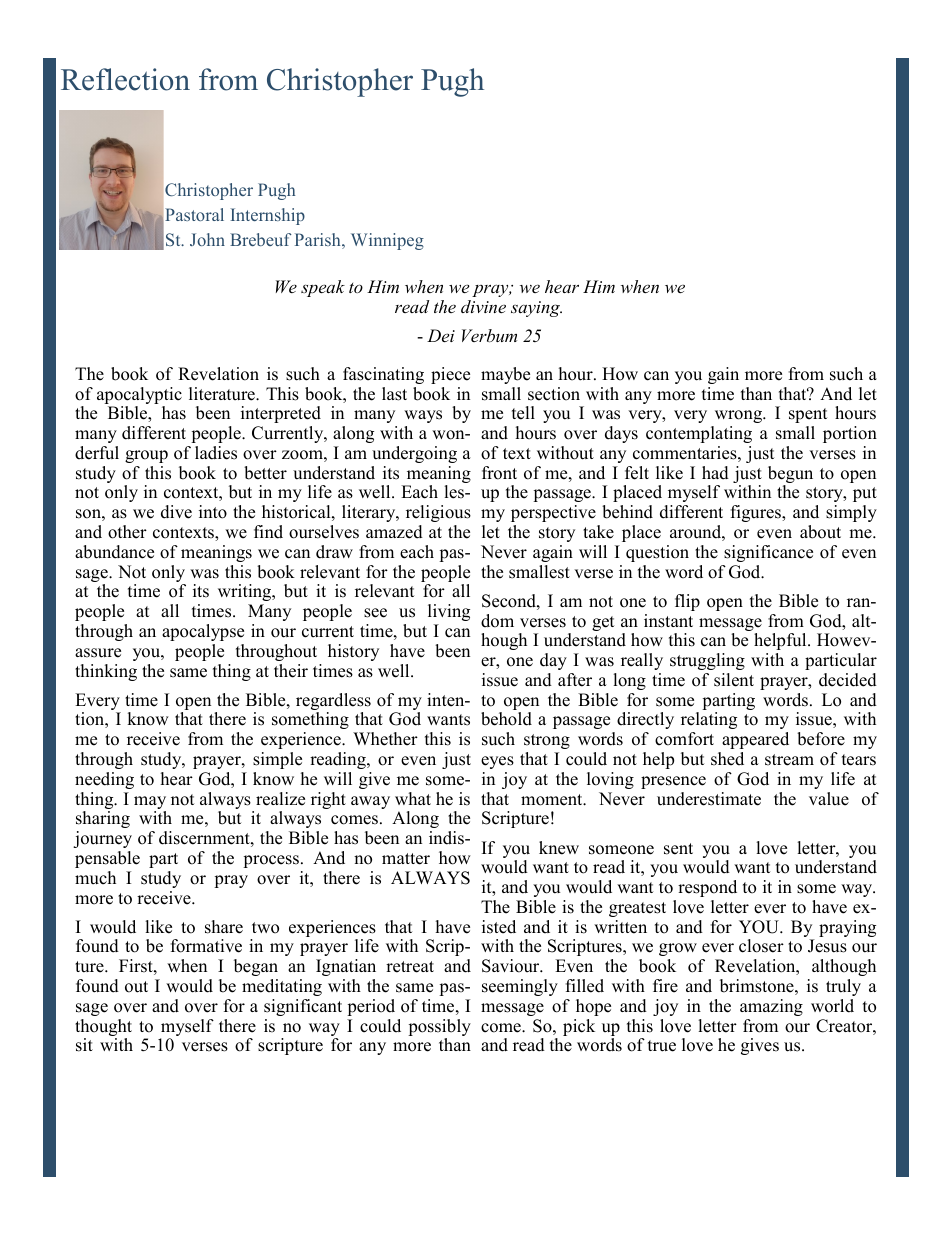 The image size is (952, 1233). What do you see at coordinates (789, 760) in the screenshot?
I see `stream` at bounding box center [789, 760].
